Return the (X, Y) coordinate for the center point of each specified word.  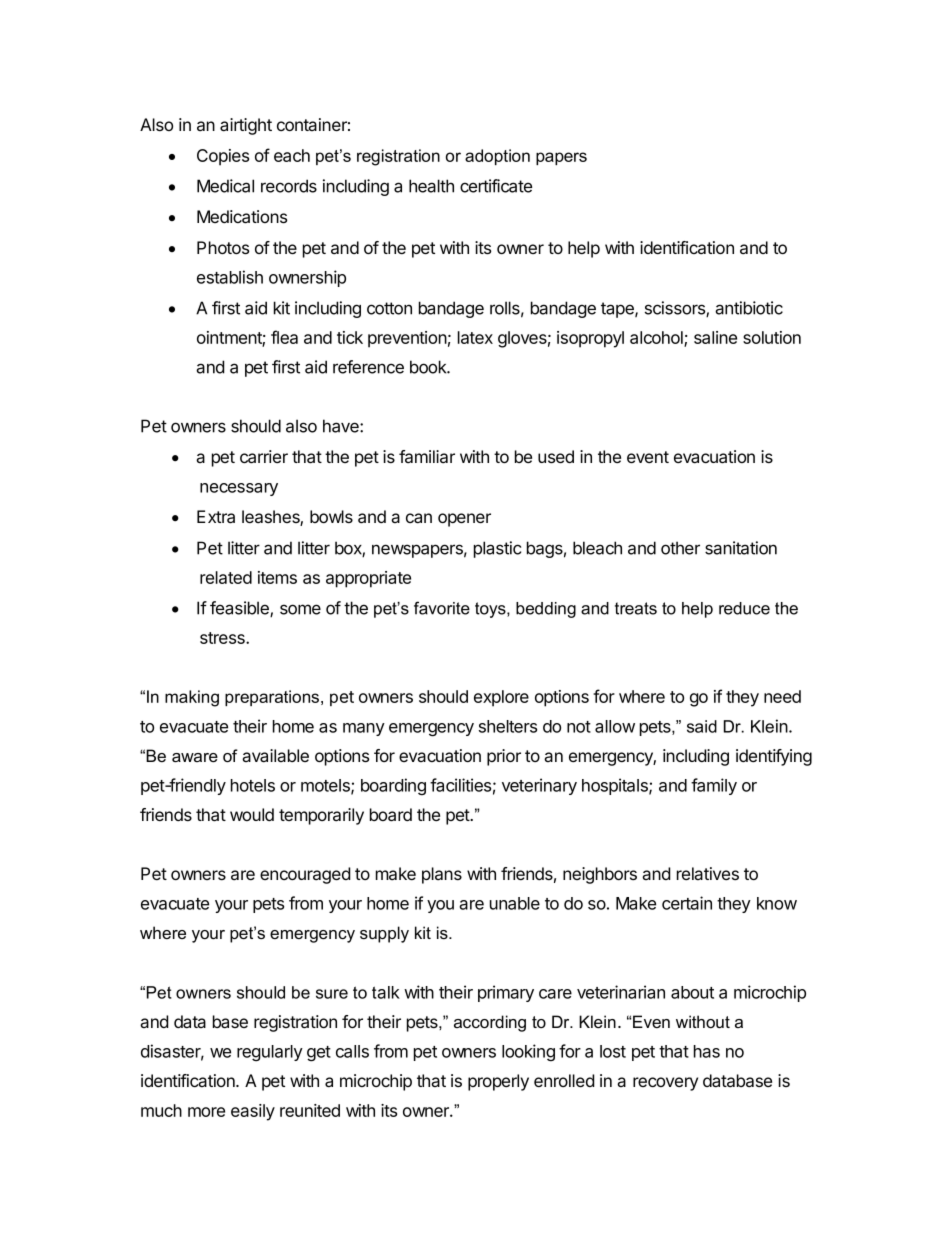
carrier (264, 457)
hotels (253, 785)
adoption (497, 157)
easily (253, 1112)
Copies (223, 157)
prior (504, 757)
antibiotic (749, 308)
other (680, 548)
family (714, 786)
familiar (427, 457)
